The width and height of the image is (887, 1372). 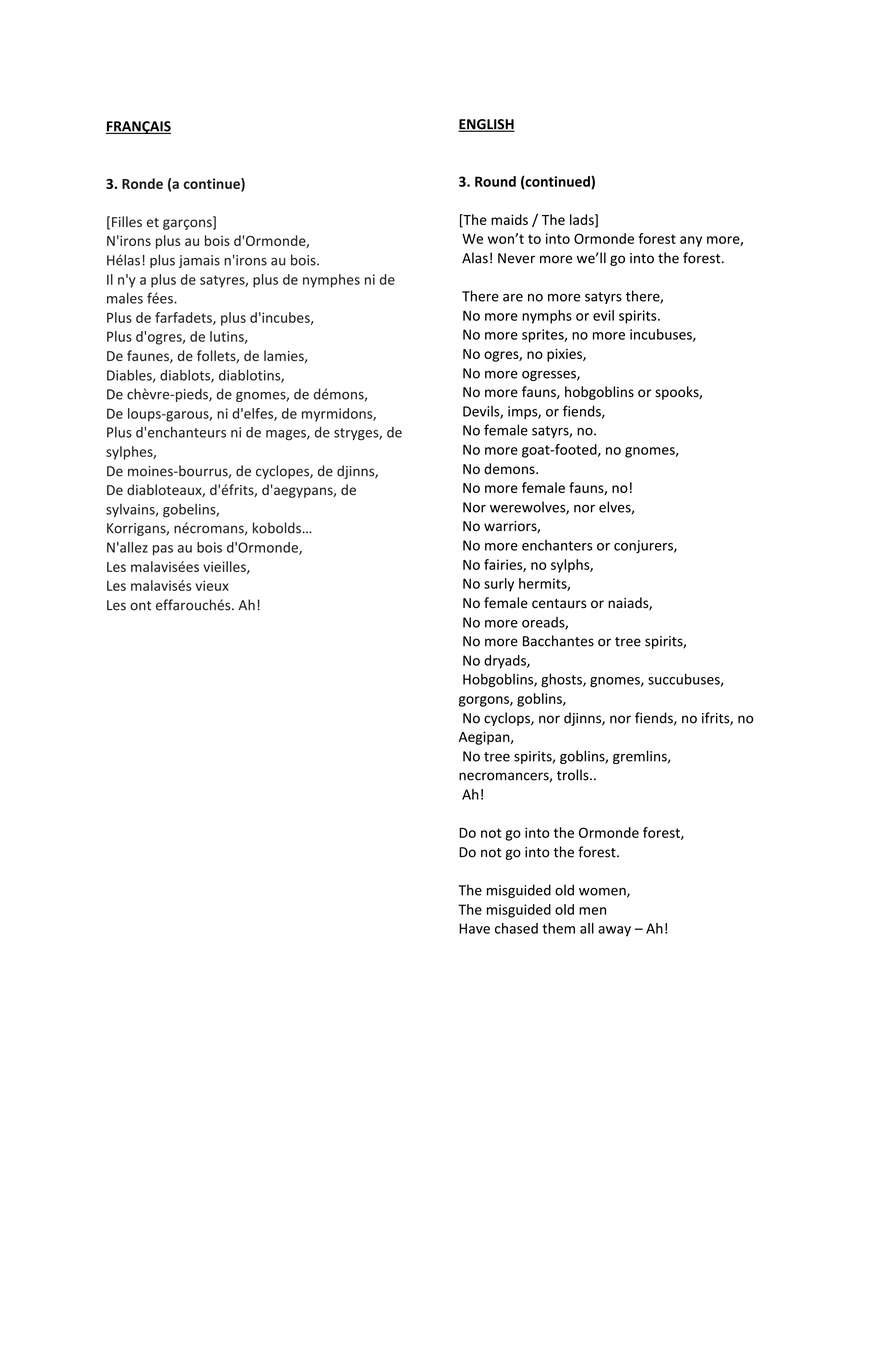 I want to click on ENGLISH, so click(x=486, y=125).
